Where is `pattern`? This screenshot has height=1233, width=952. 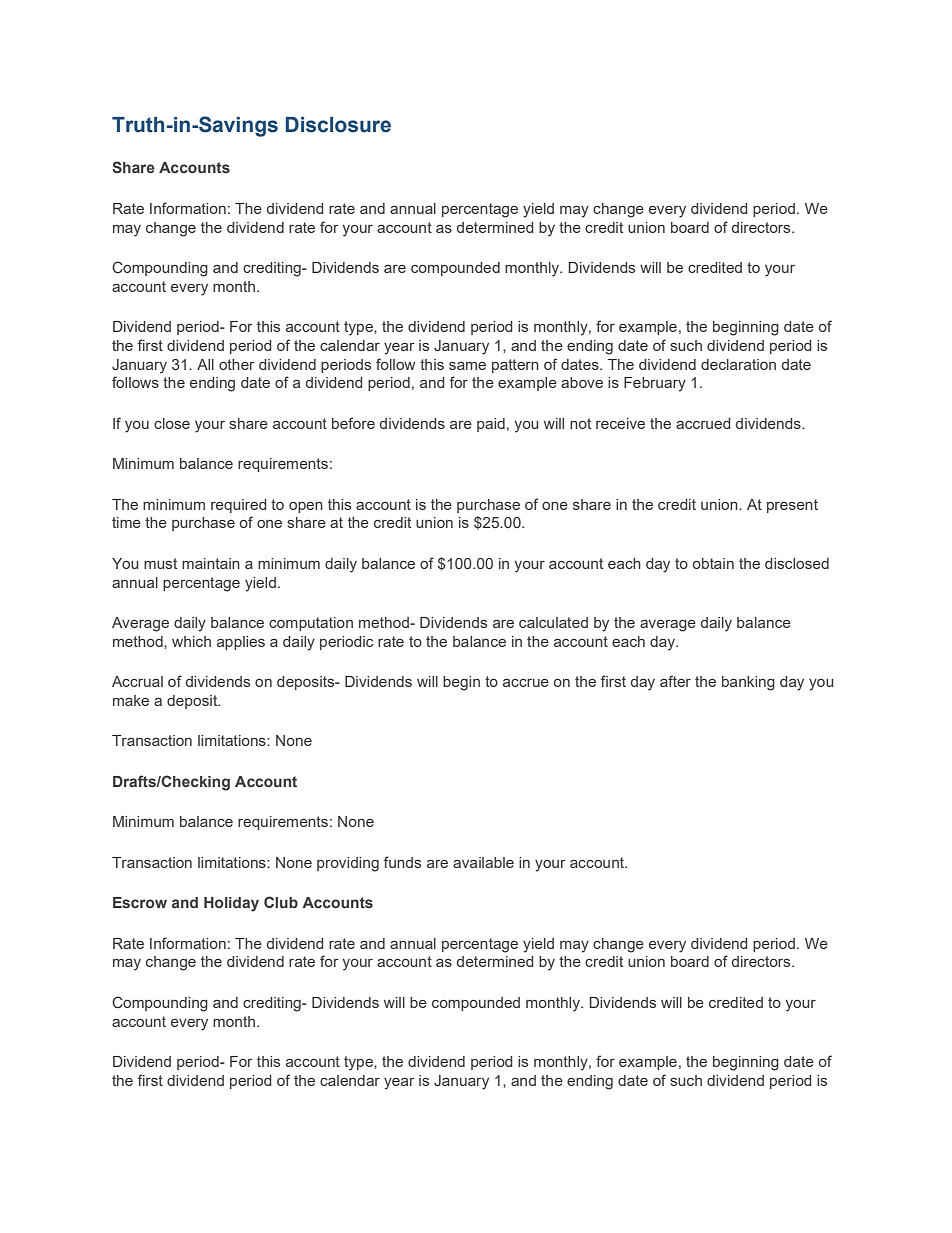 pattern is located at coordinates (515, 366).
